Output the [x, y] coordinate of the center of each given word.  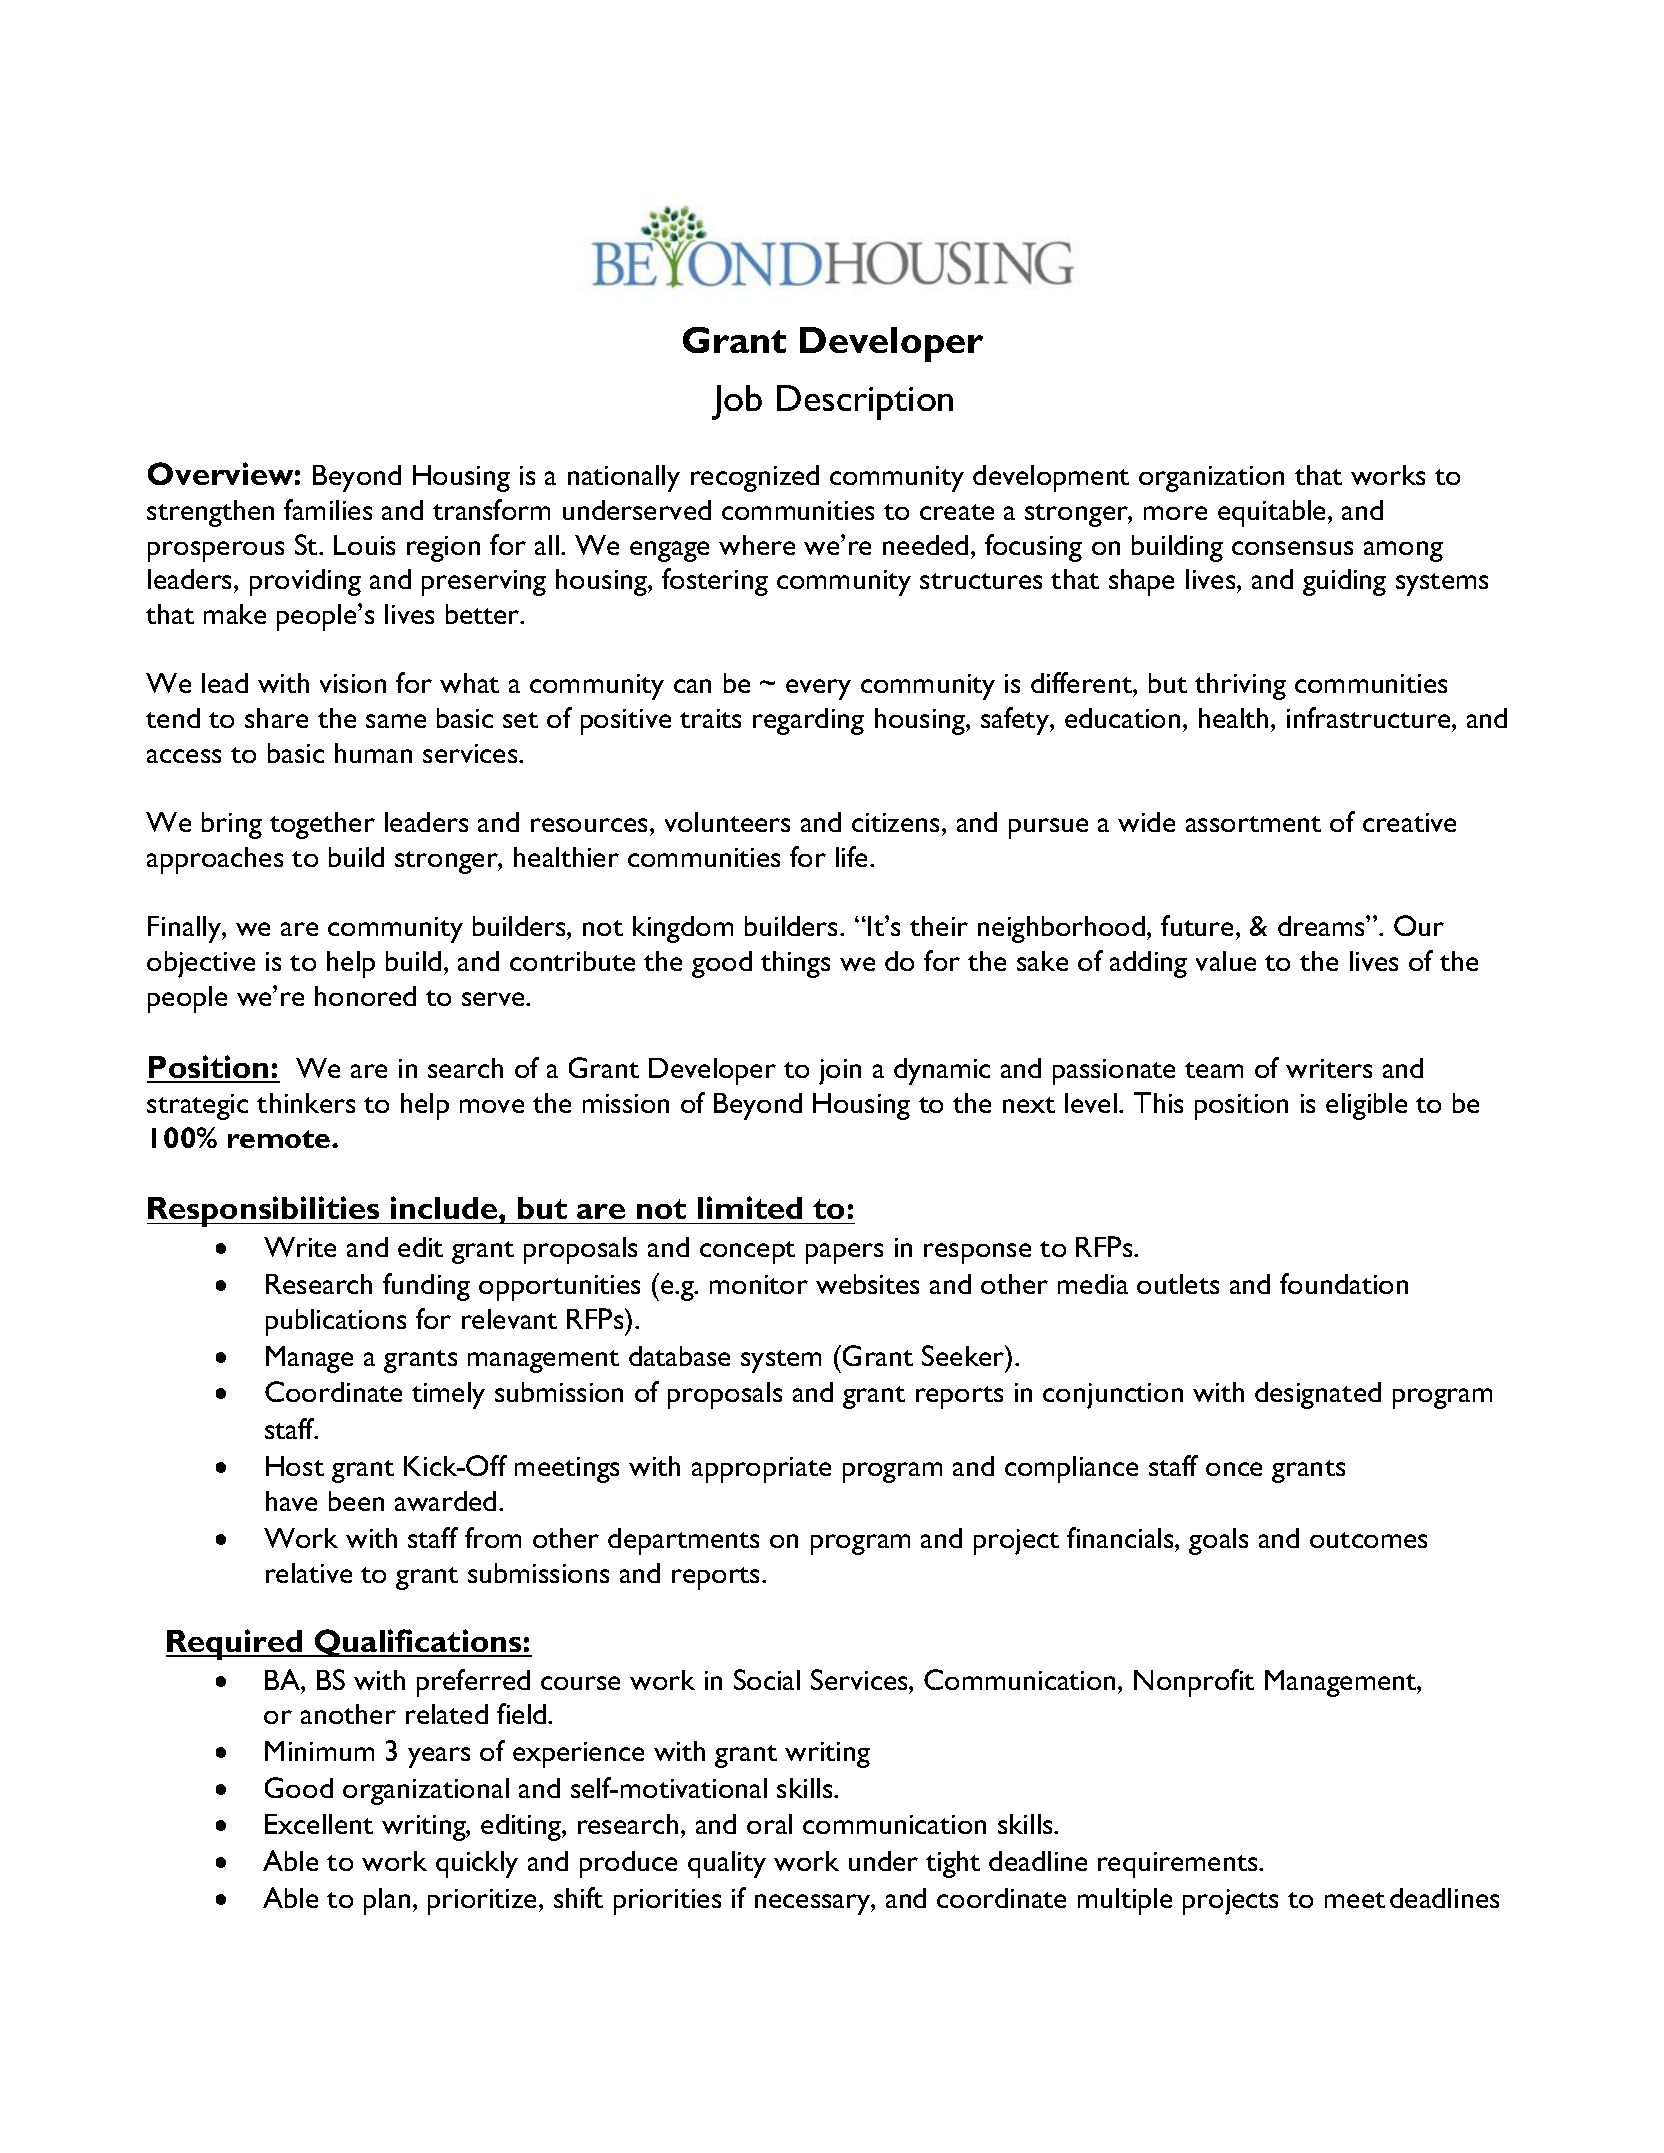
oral [769, 1824]
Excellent [319, 1824]
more [1175, 513]
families [328, 509]
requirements [1179, 1865]
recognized [755, 478]
